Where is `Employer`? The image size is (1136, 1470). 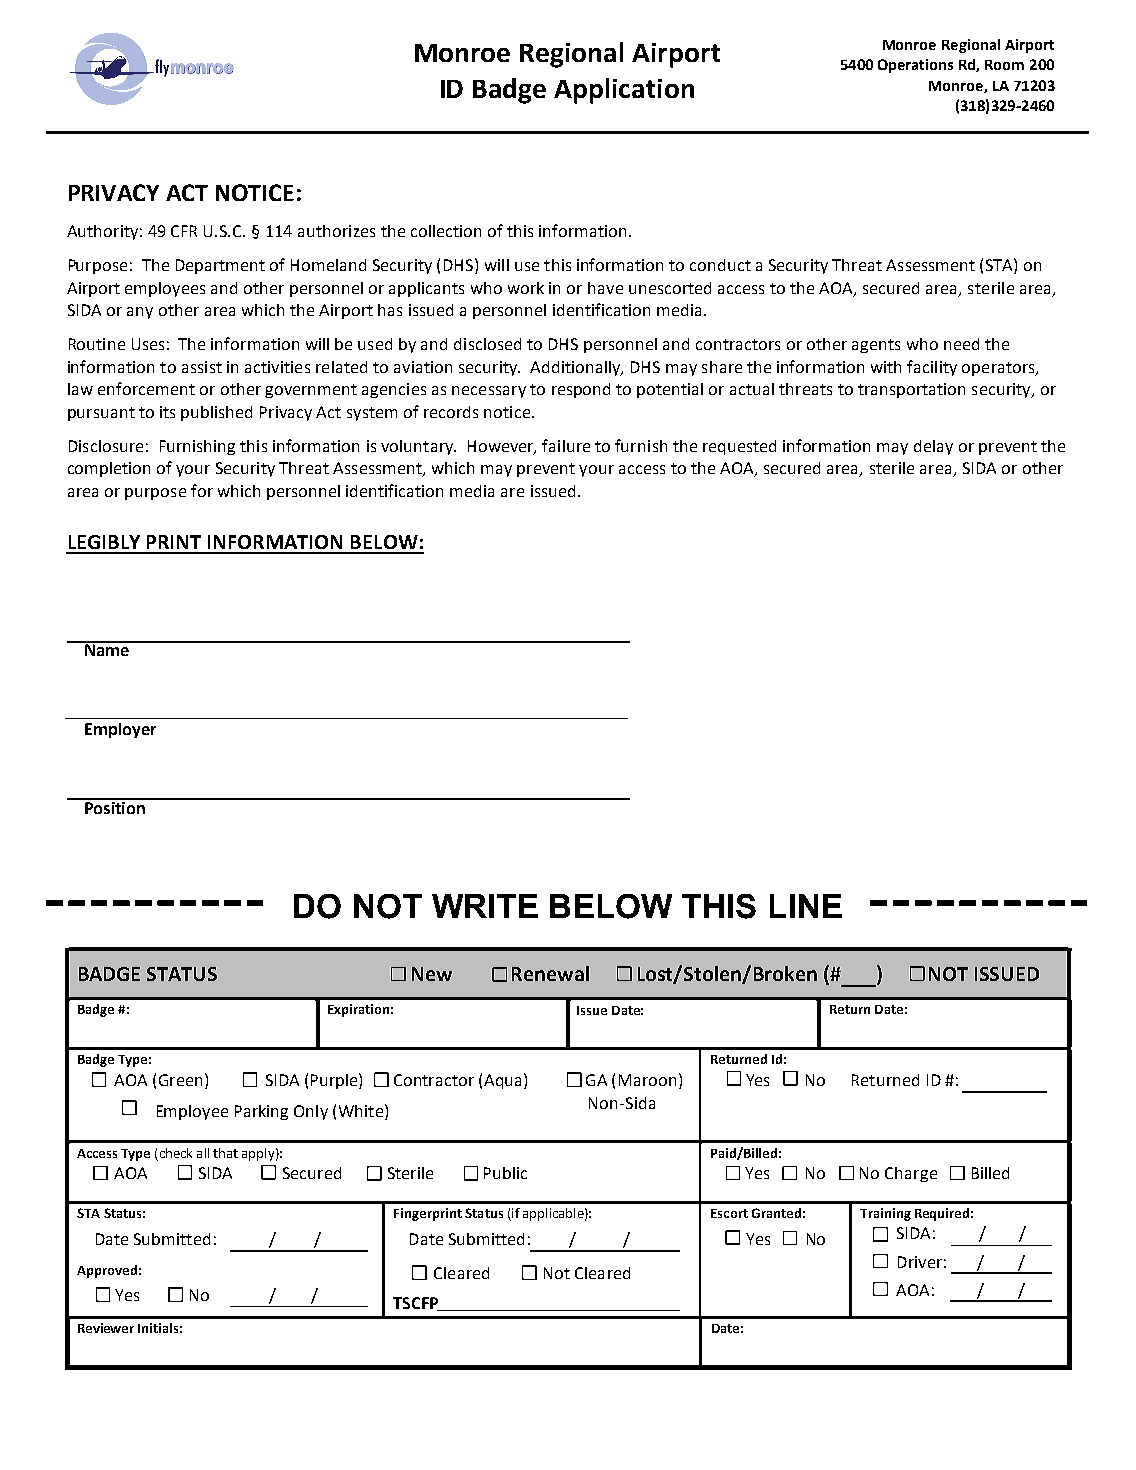 Employer is located at coordinates (120, 730).
